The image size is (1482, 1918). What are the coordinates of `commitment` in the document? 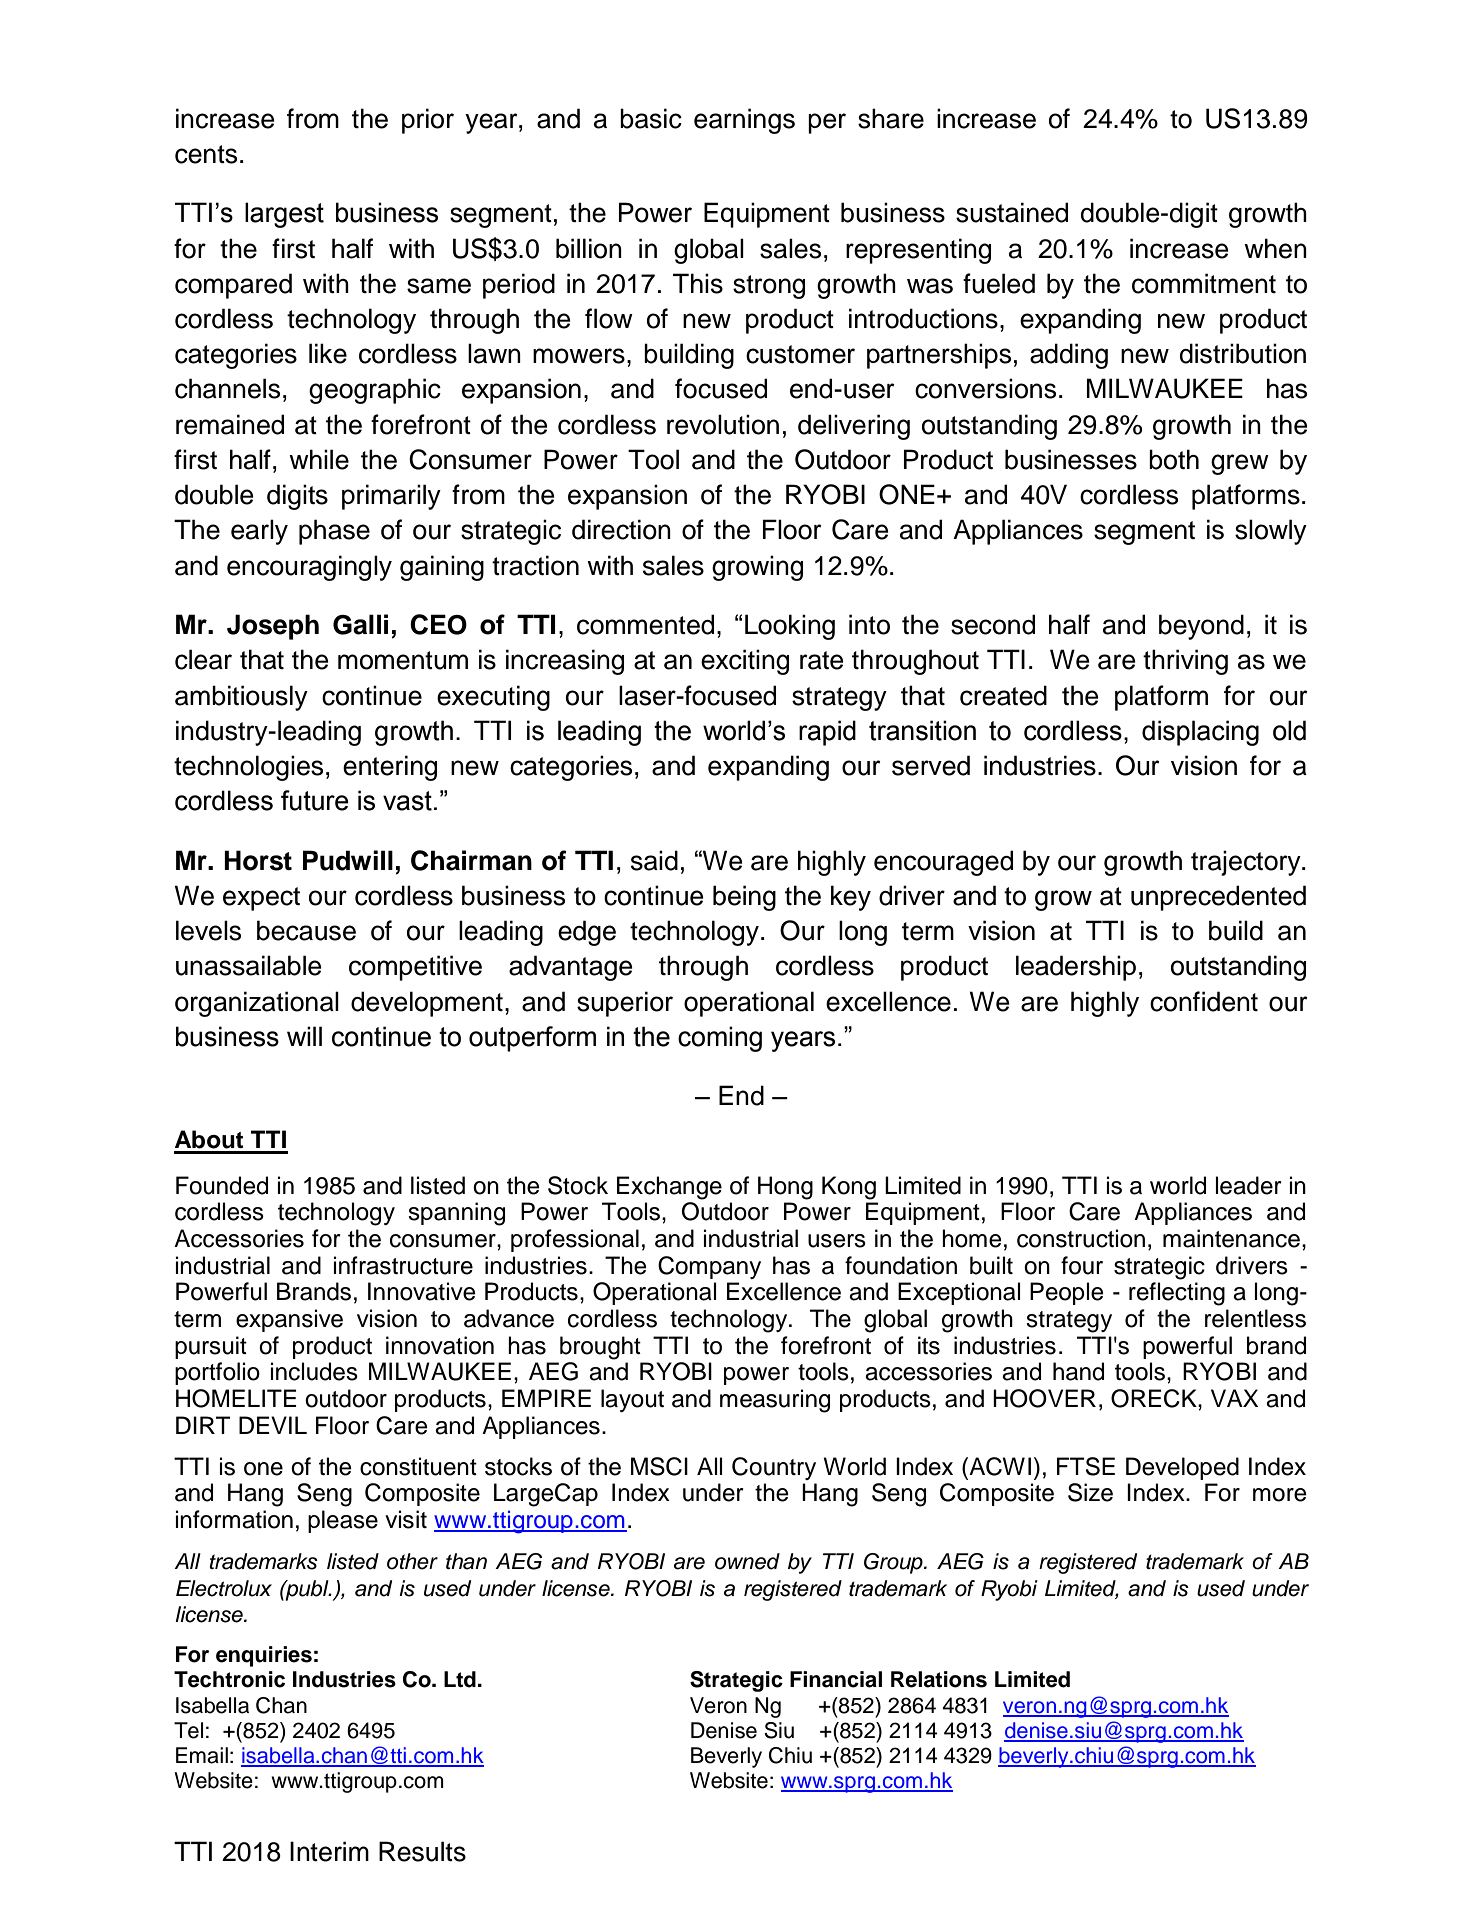 It's located at (1204, 283).
